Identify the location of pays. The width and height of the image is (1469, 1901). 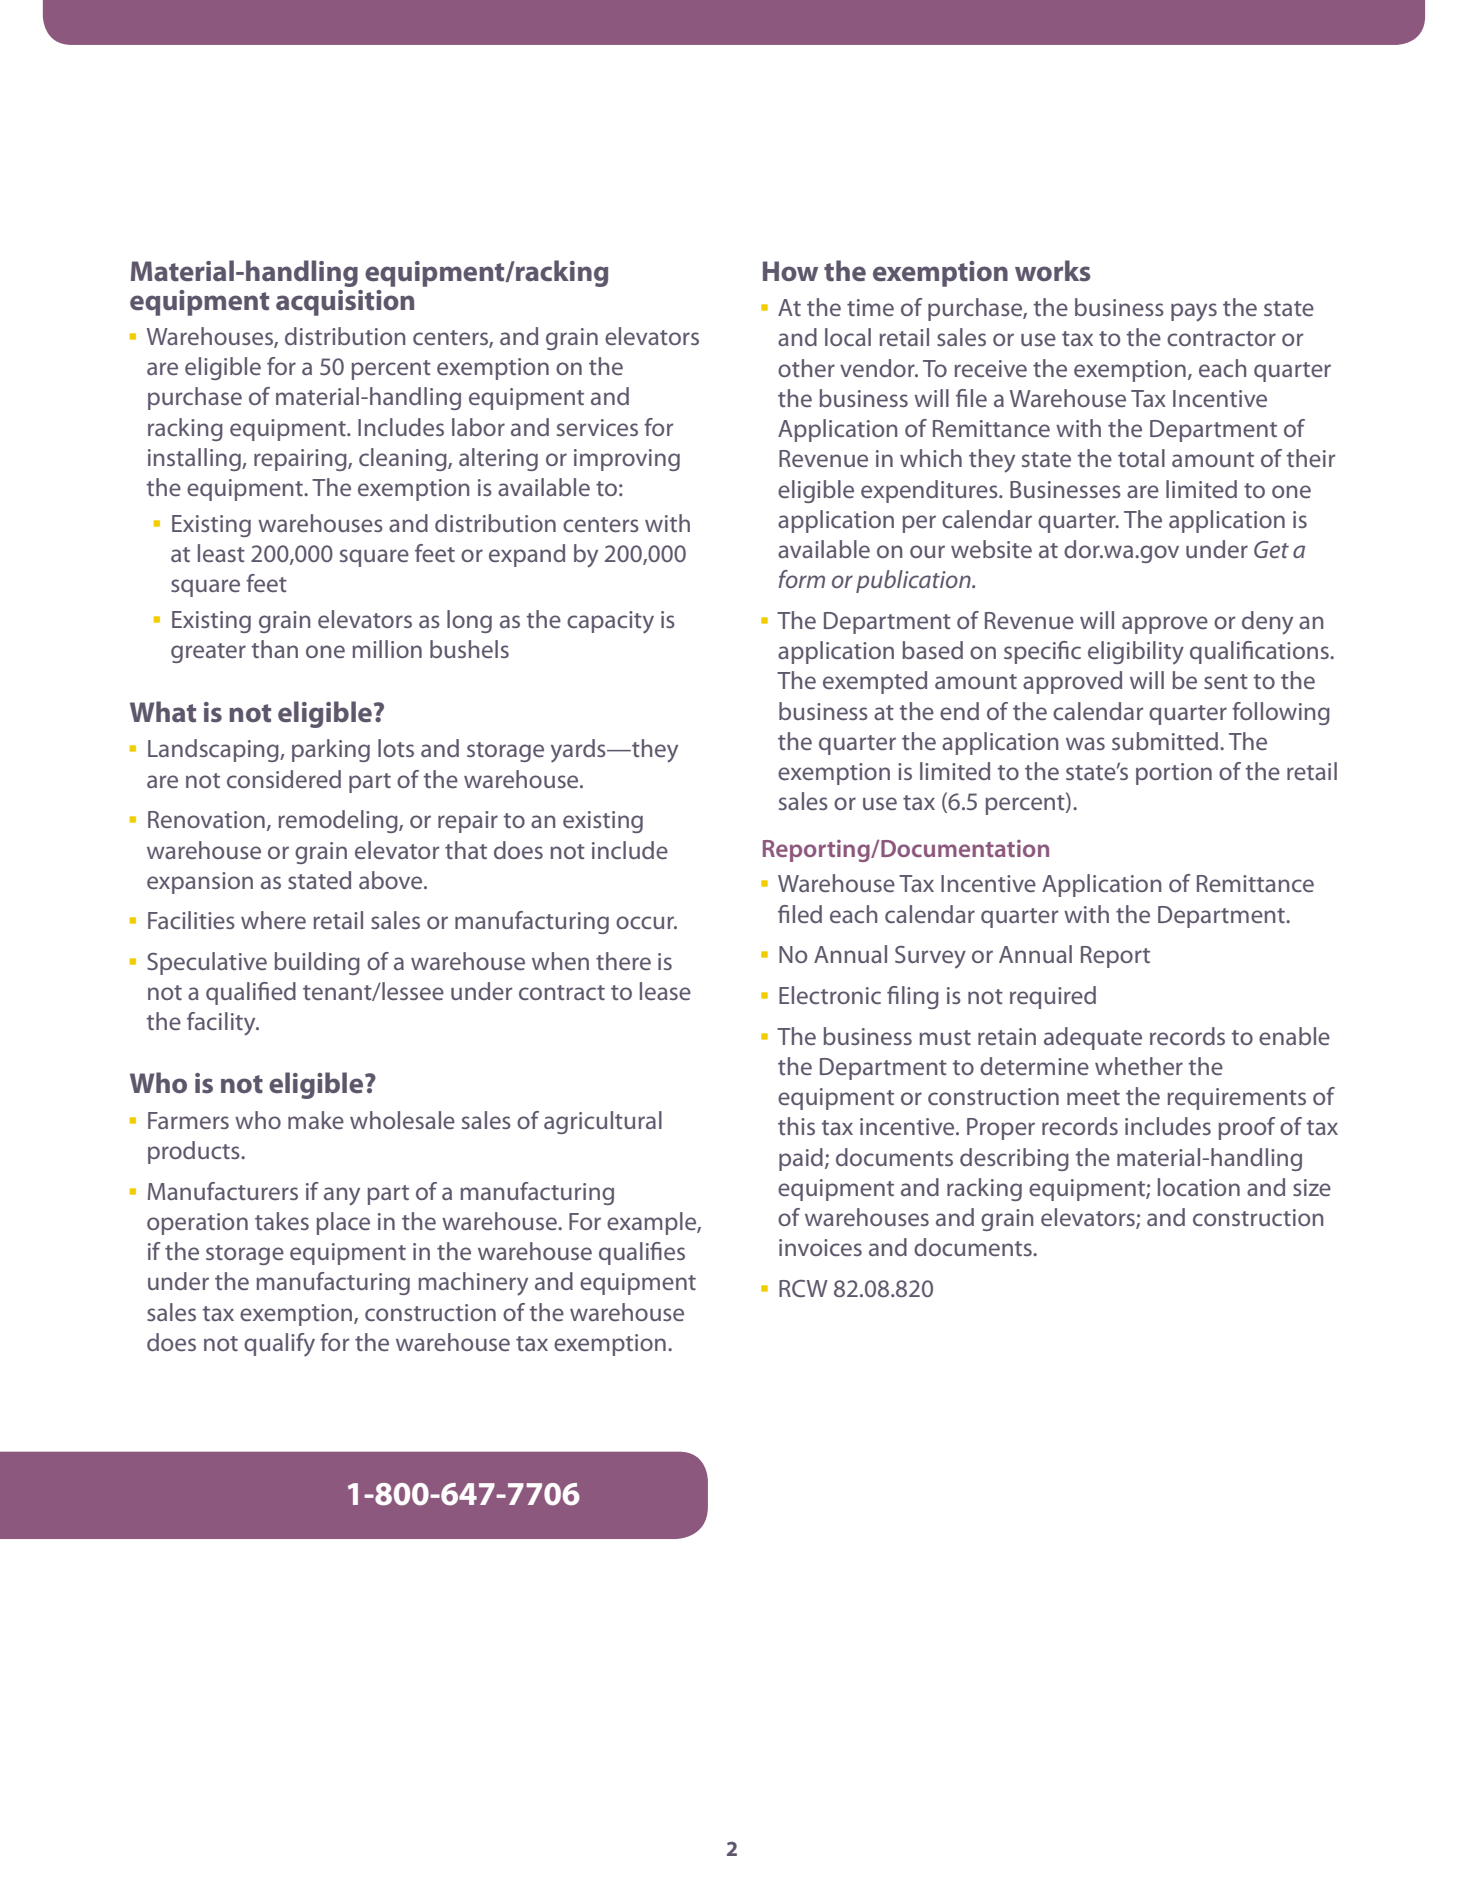
(1194, 312).
